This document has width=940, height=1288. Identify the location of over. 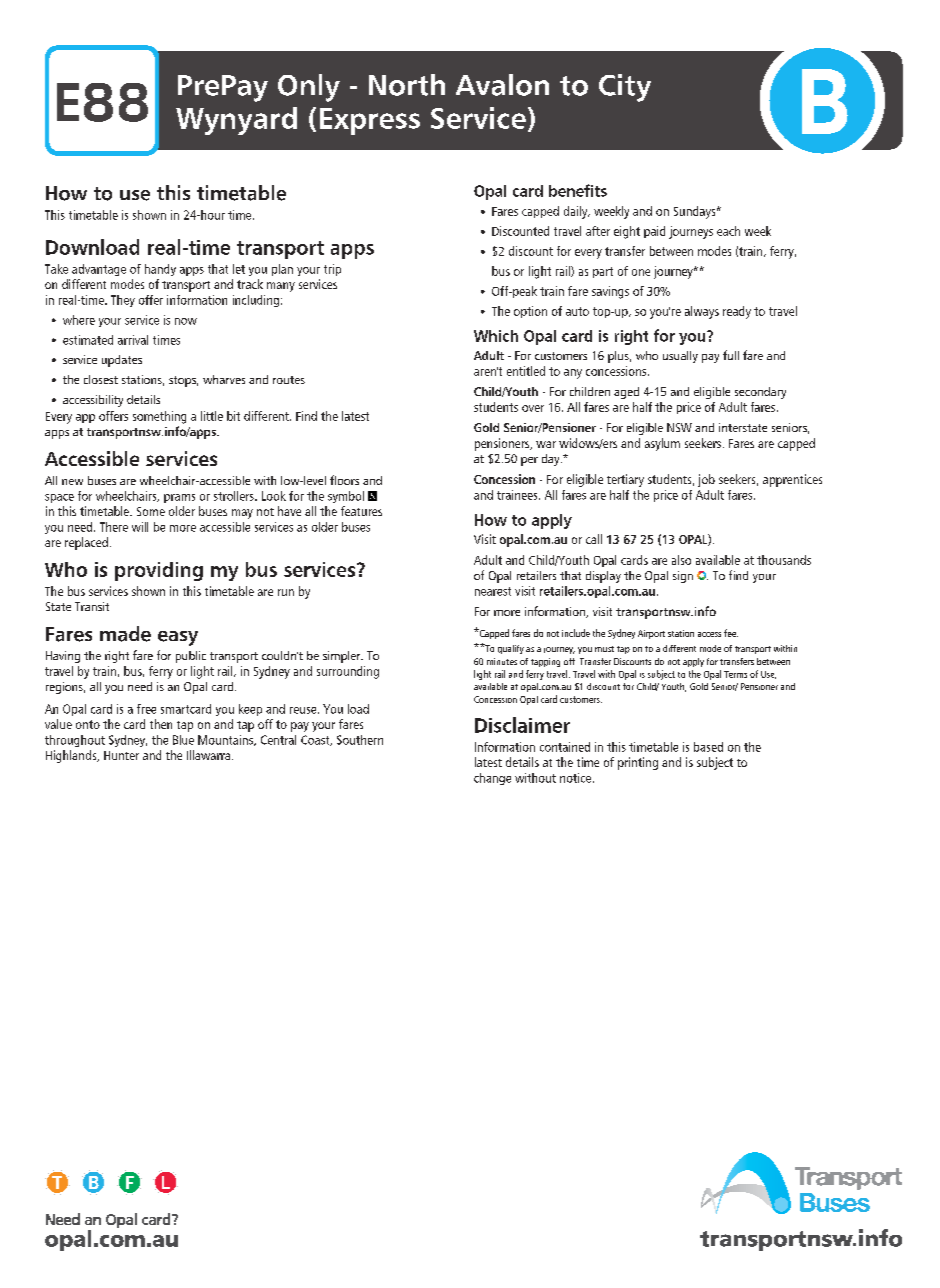
(533, 408).
